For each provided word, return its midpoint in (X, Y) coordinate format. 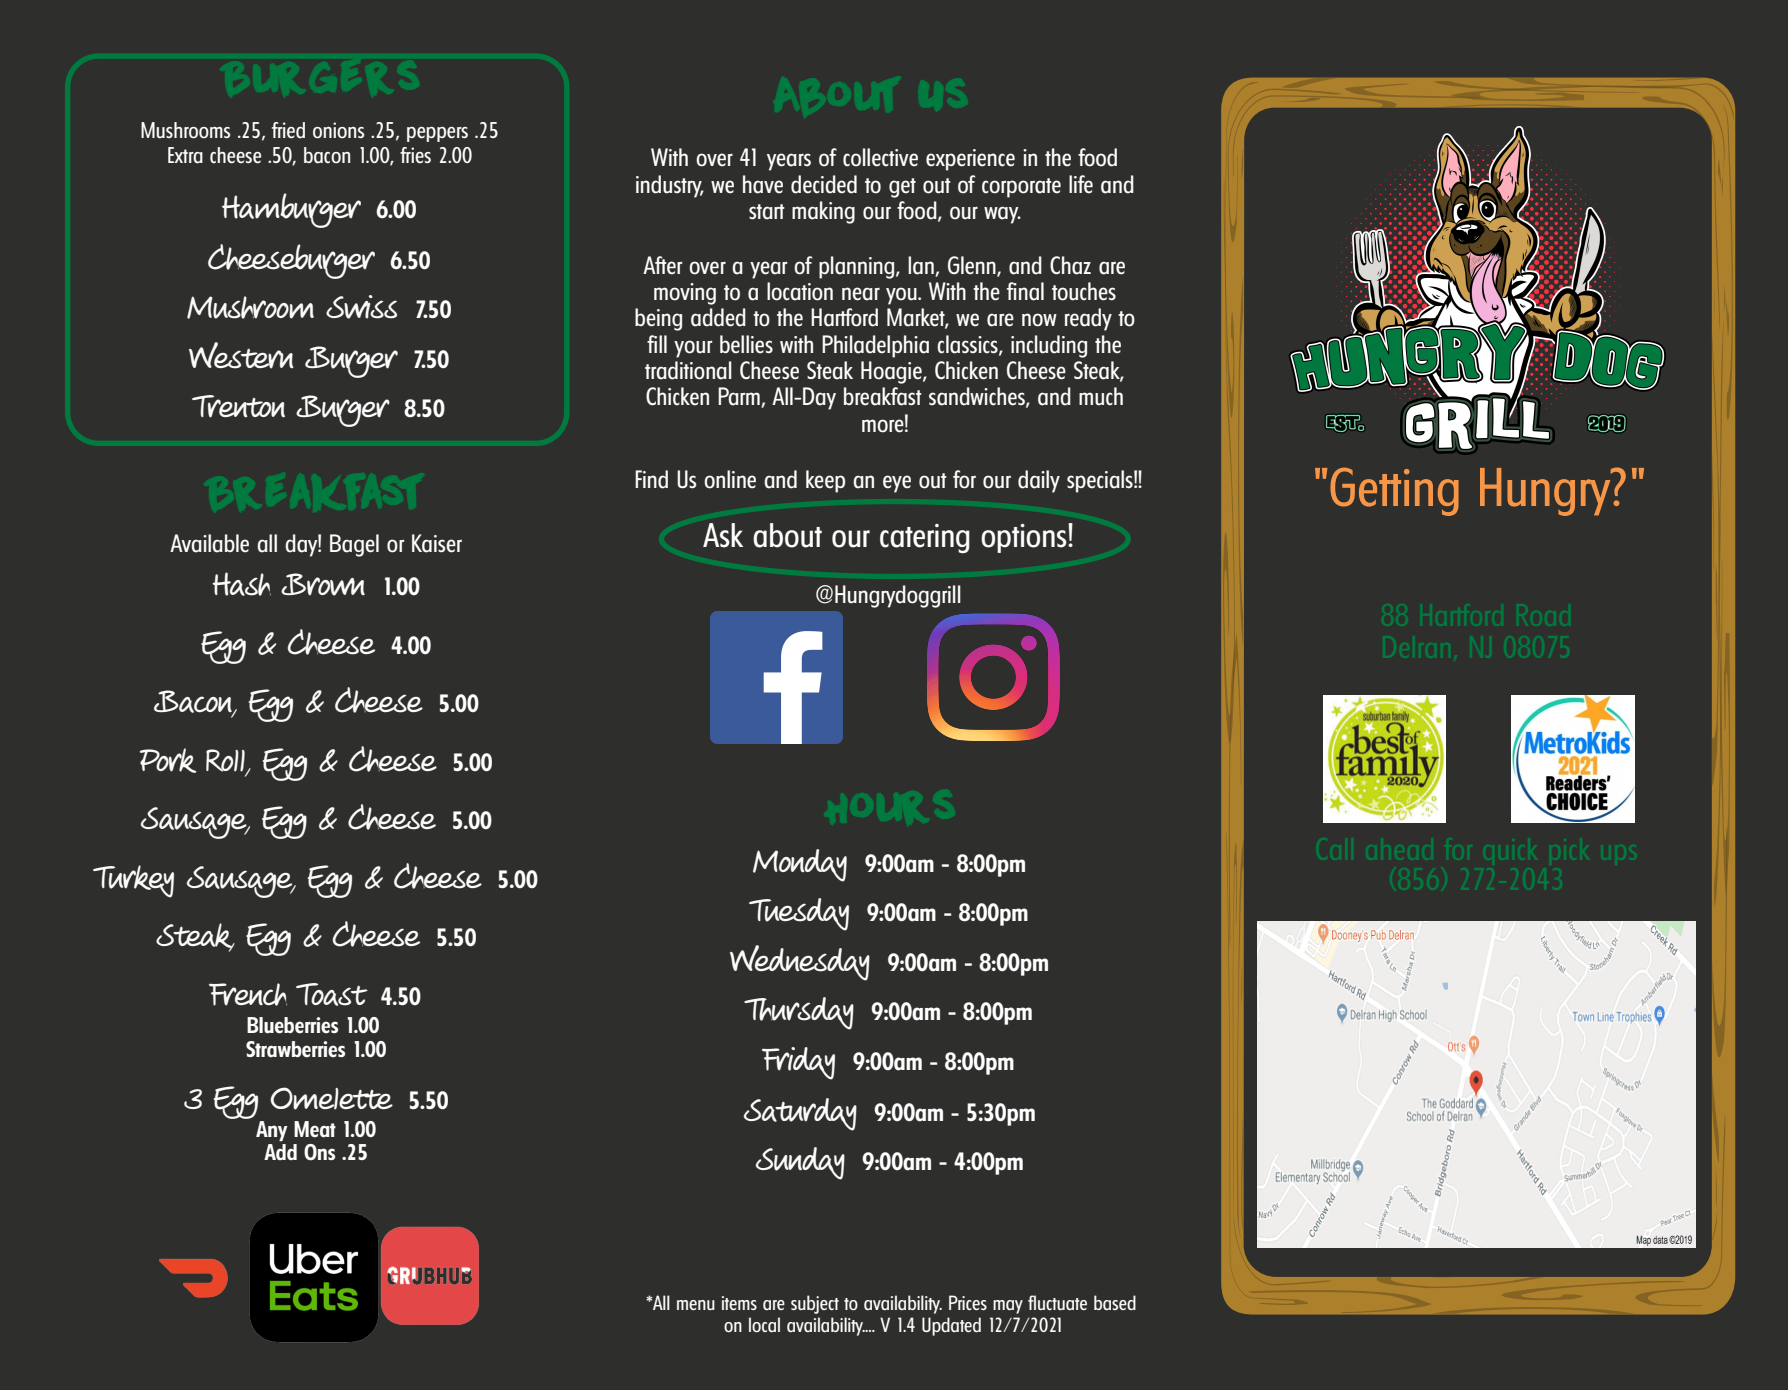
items (739, 1303)
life (1081, 184)
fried (288, 130)
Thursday (799, 1013)
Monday (800, 865)
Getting (1394, 491)
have (763, 184)
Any (272, 1131)
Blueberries (292, 1025)
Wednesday (800, 963)
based (1115, 1302)
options (1025, 538)
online (730, 479)
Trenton (238, 406)
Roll (226, 761)
